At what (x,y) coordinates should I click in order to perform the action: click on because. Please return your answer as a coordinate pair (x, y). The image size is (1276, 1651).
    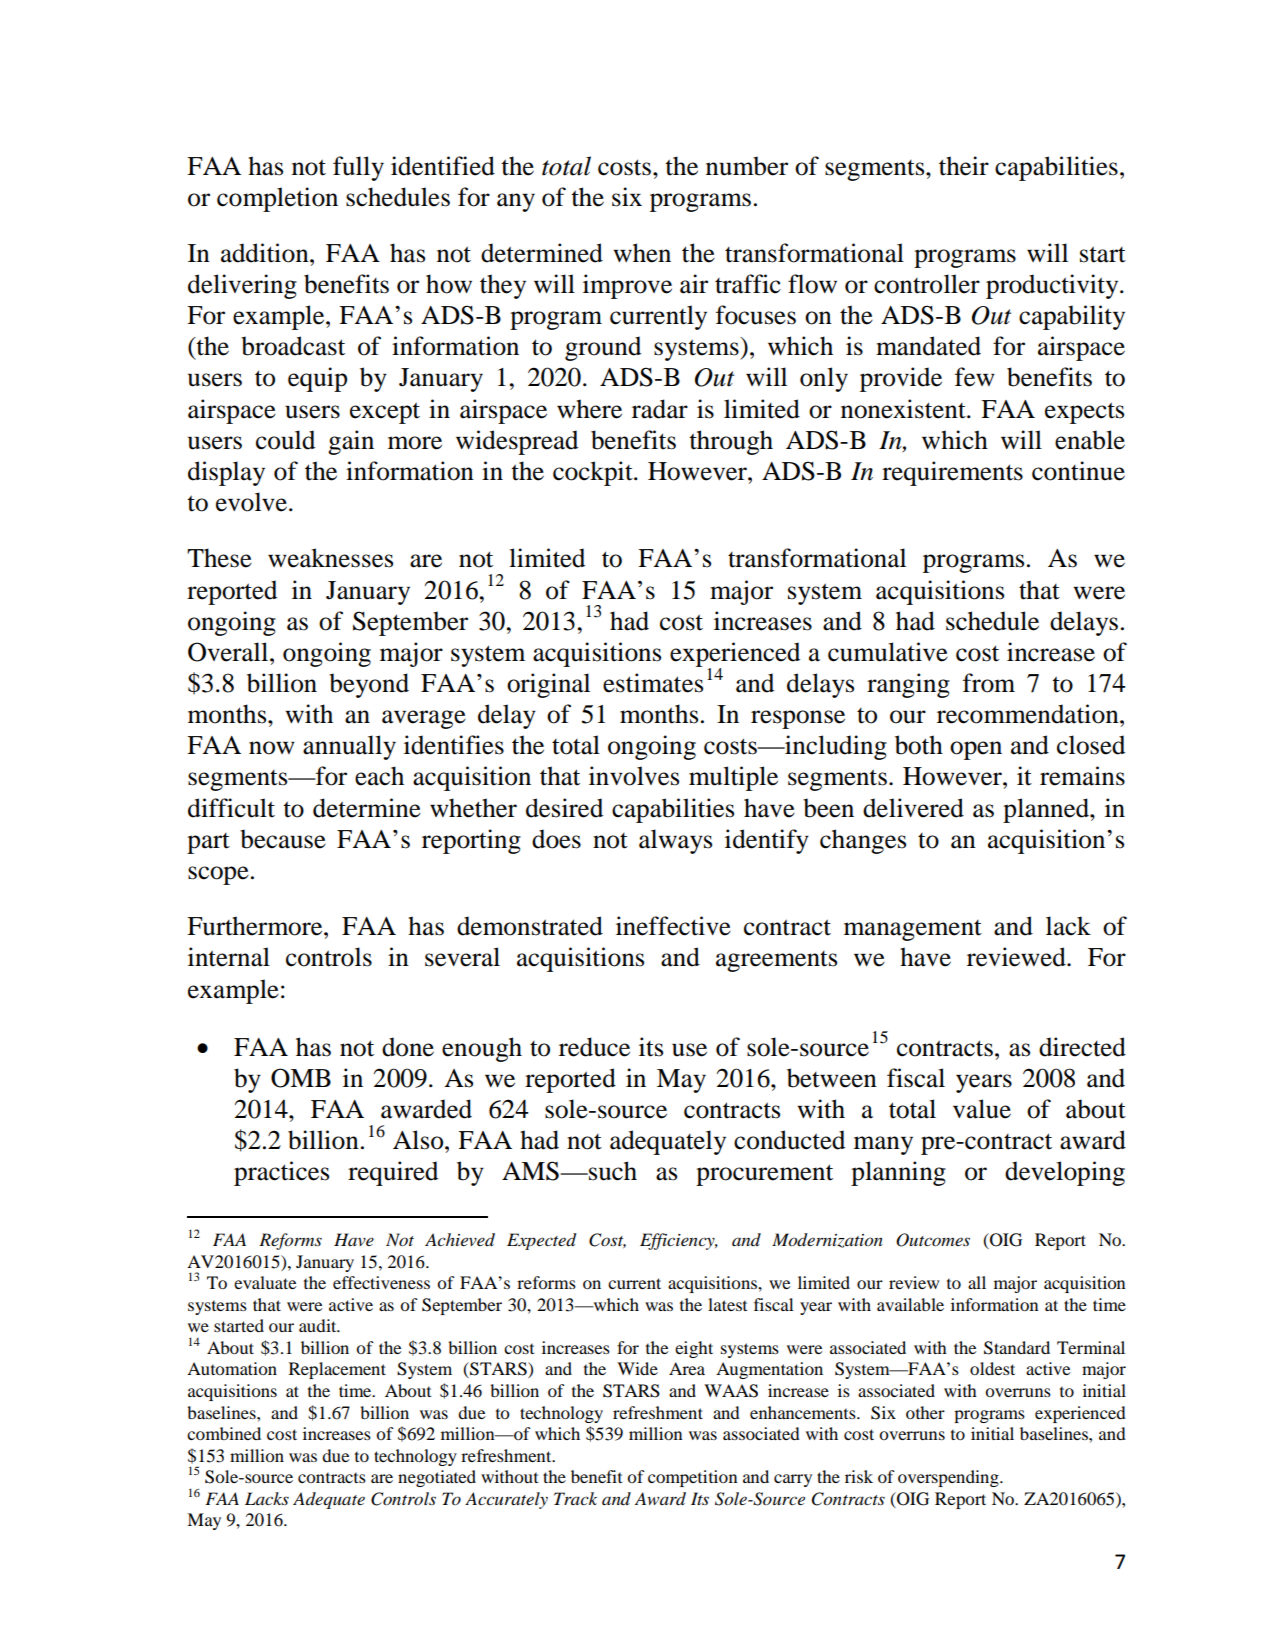
    Looking at the image, I should click on (283, 839).
